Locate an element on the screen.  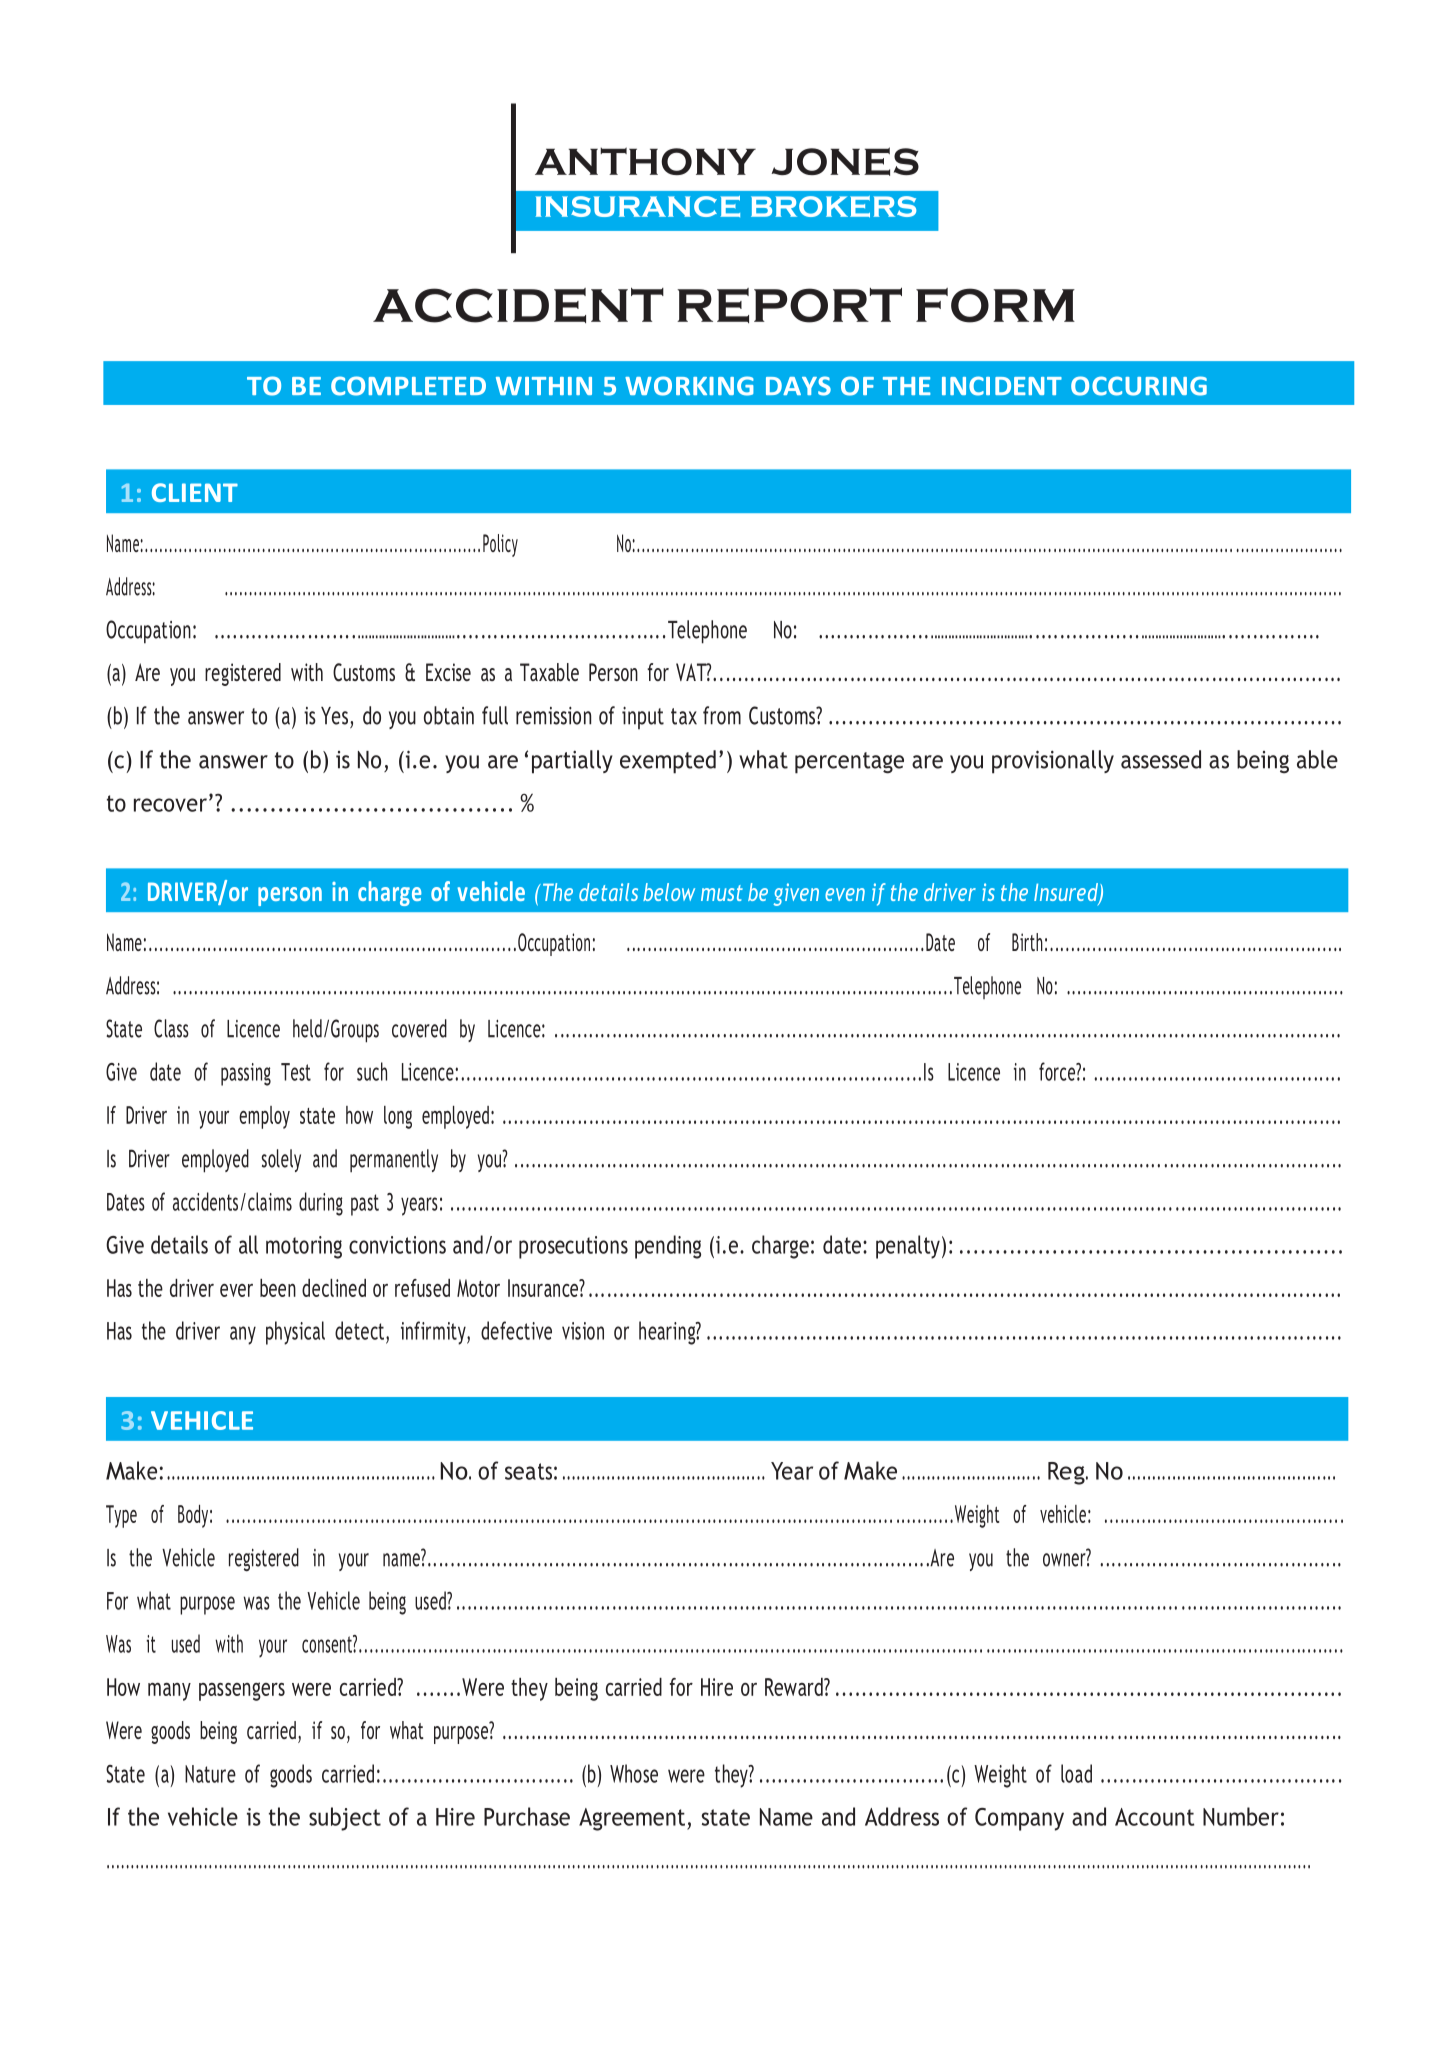
assessed is located at coordinates (1161, 759).
